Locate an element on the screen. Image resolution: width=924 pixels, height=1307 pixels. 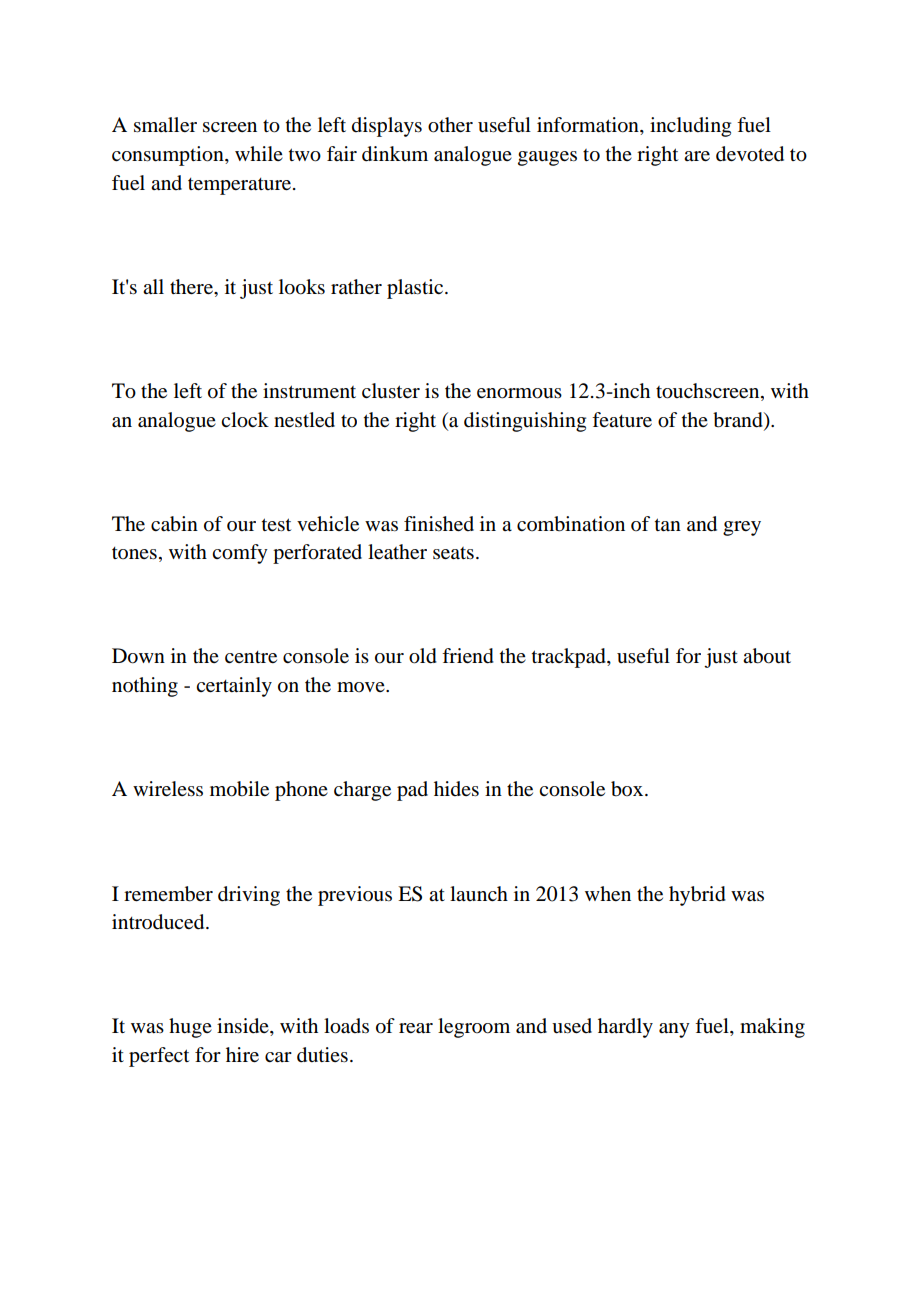
are is located at coordinates (697, 156).
